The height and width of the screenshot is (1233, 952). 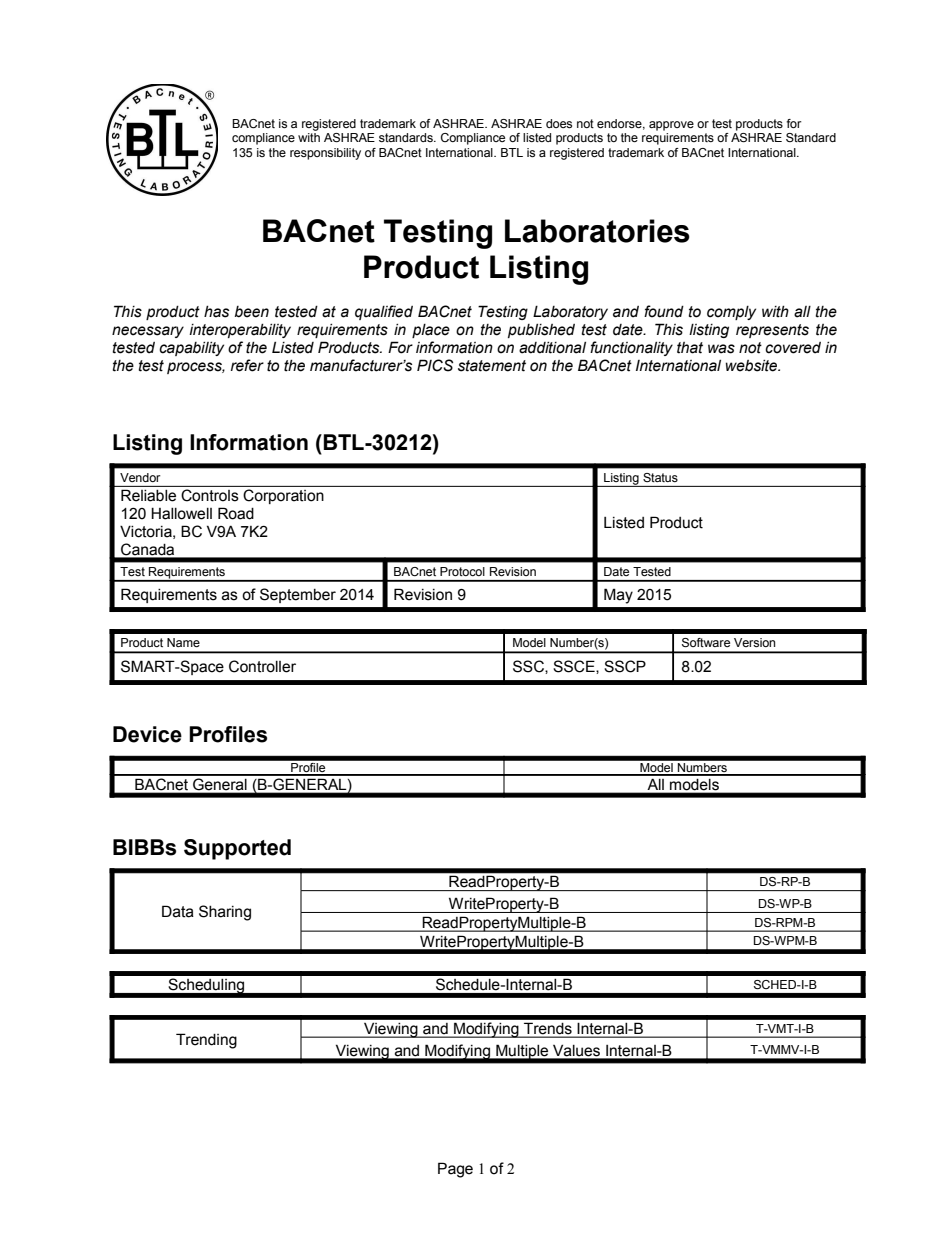 What do you see at coordinates (671, 126) in the screenshot?
I see `approve` at bounding box center [671, 126].
